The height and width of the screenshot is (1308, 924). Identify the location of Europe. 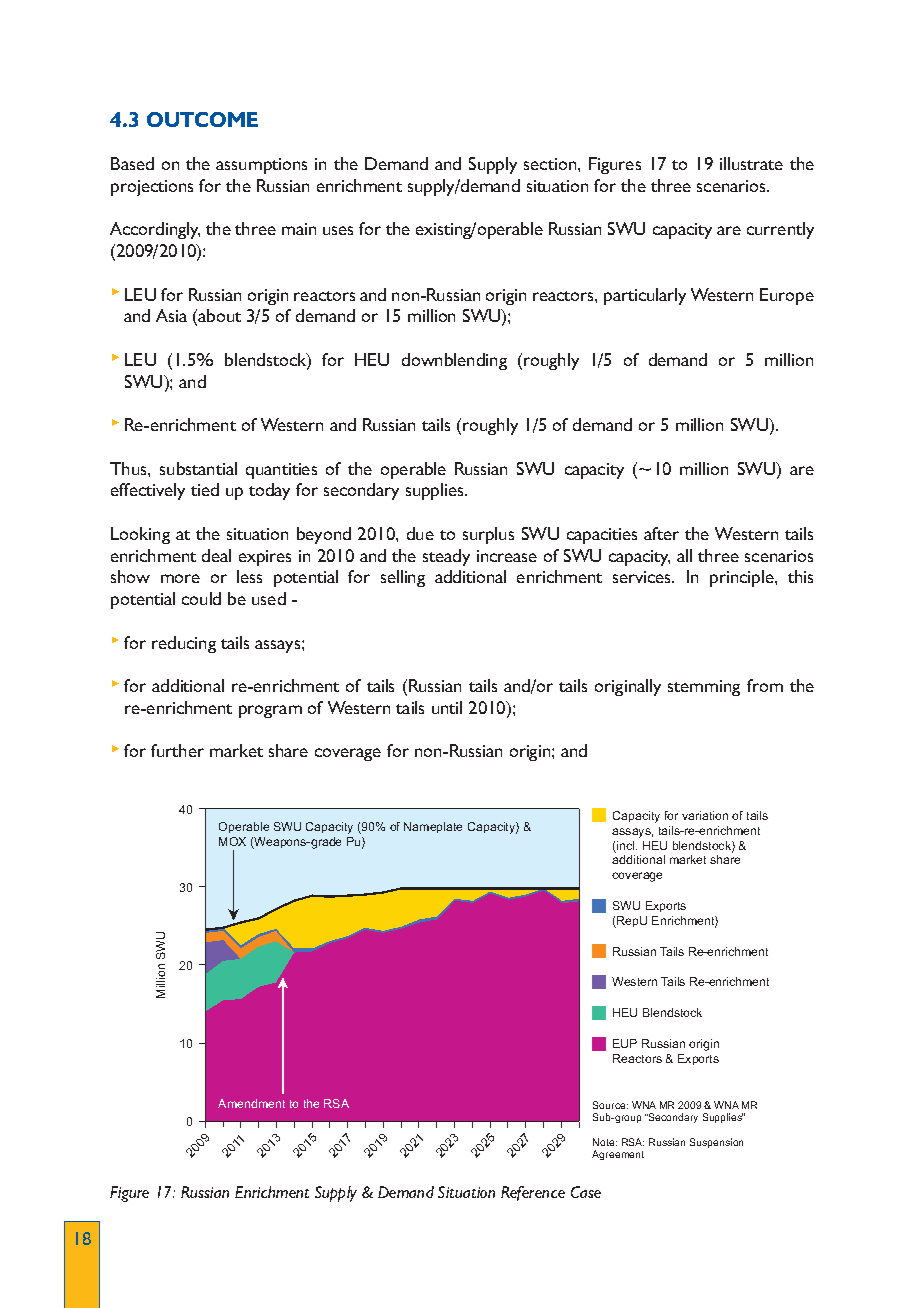
(787, 296).
